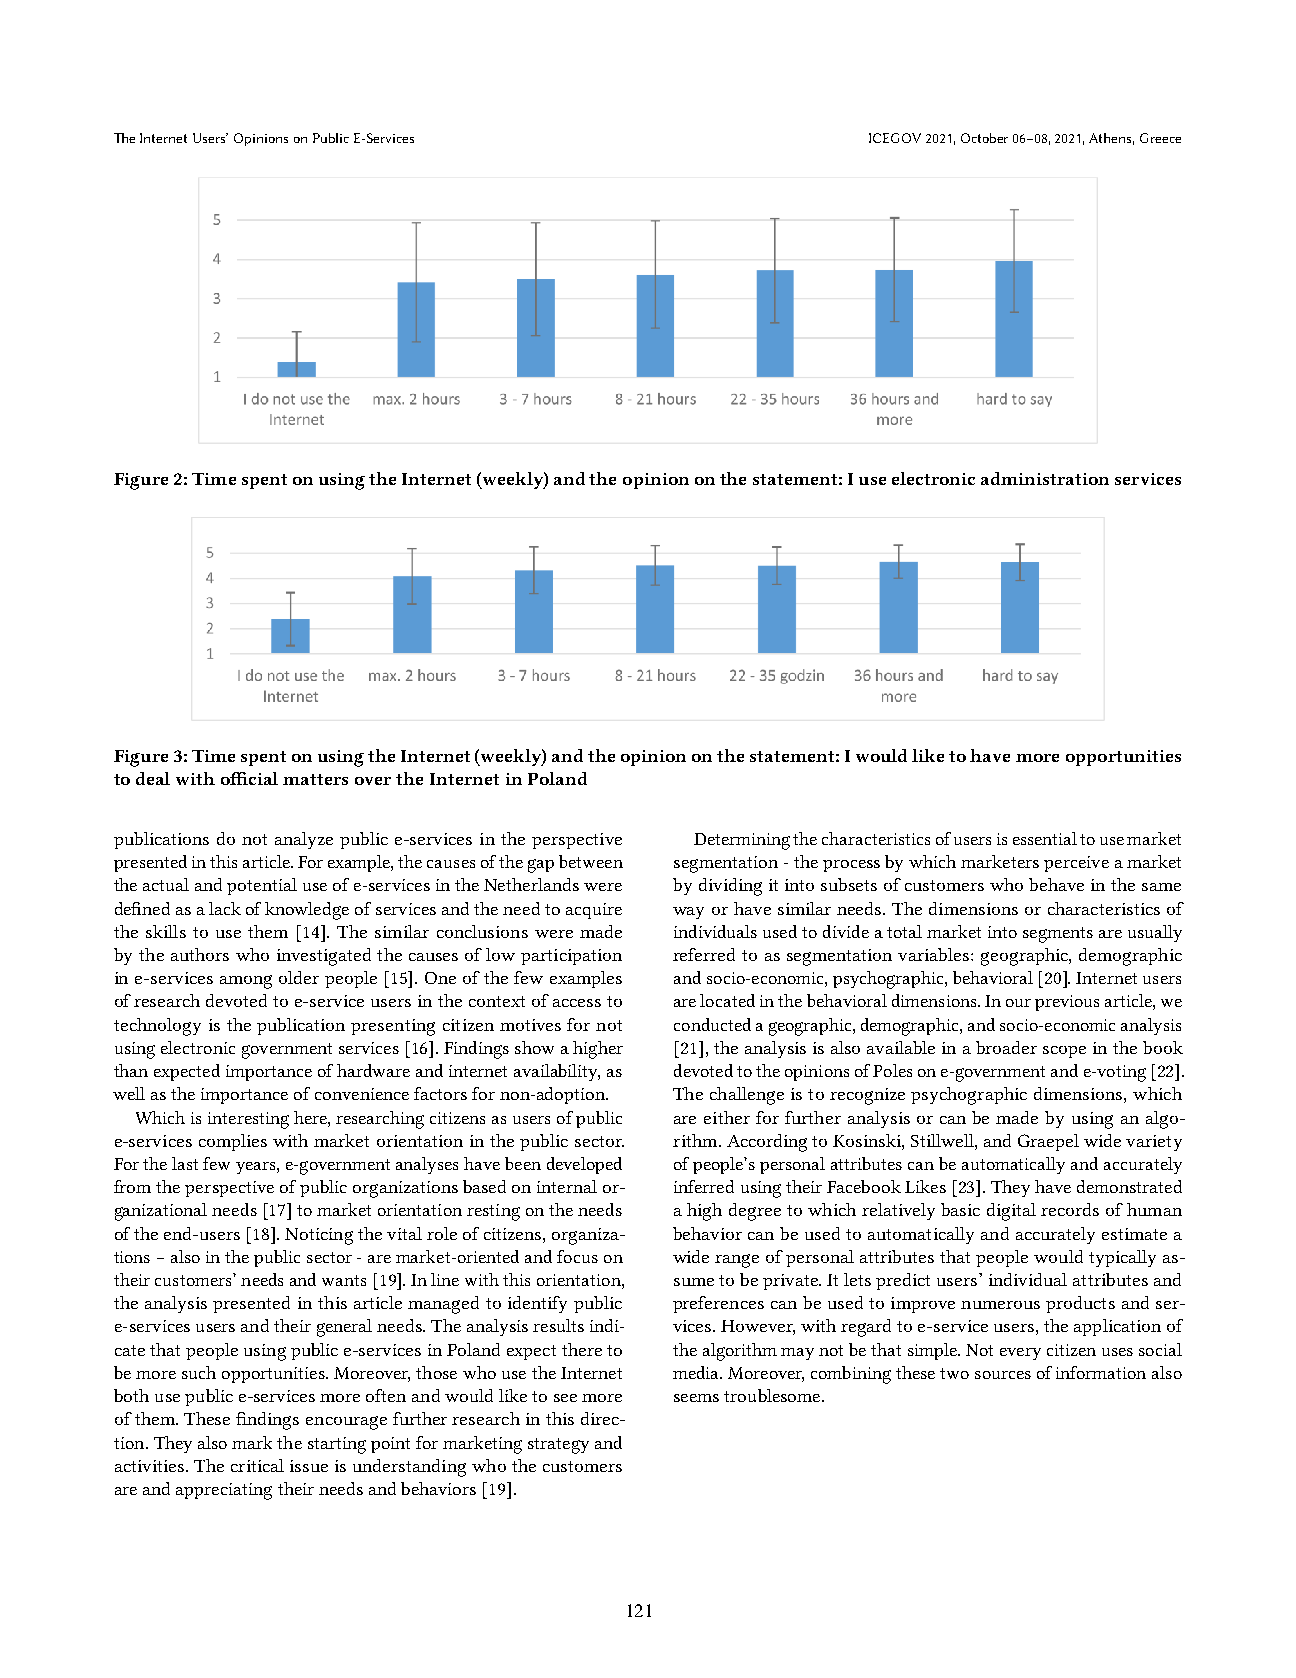  I want to click on essential, so click(1045, 838).
